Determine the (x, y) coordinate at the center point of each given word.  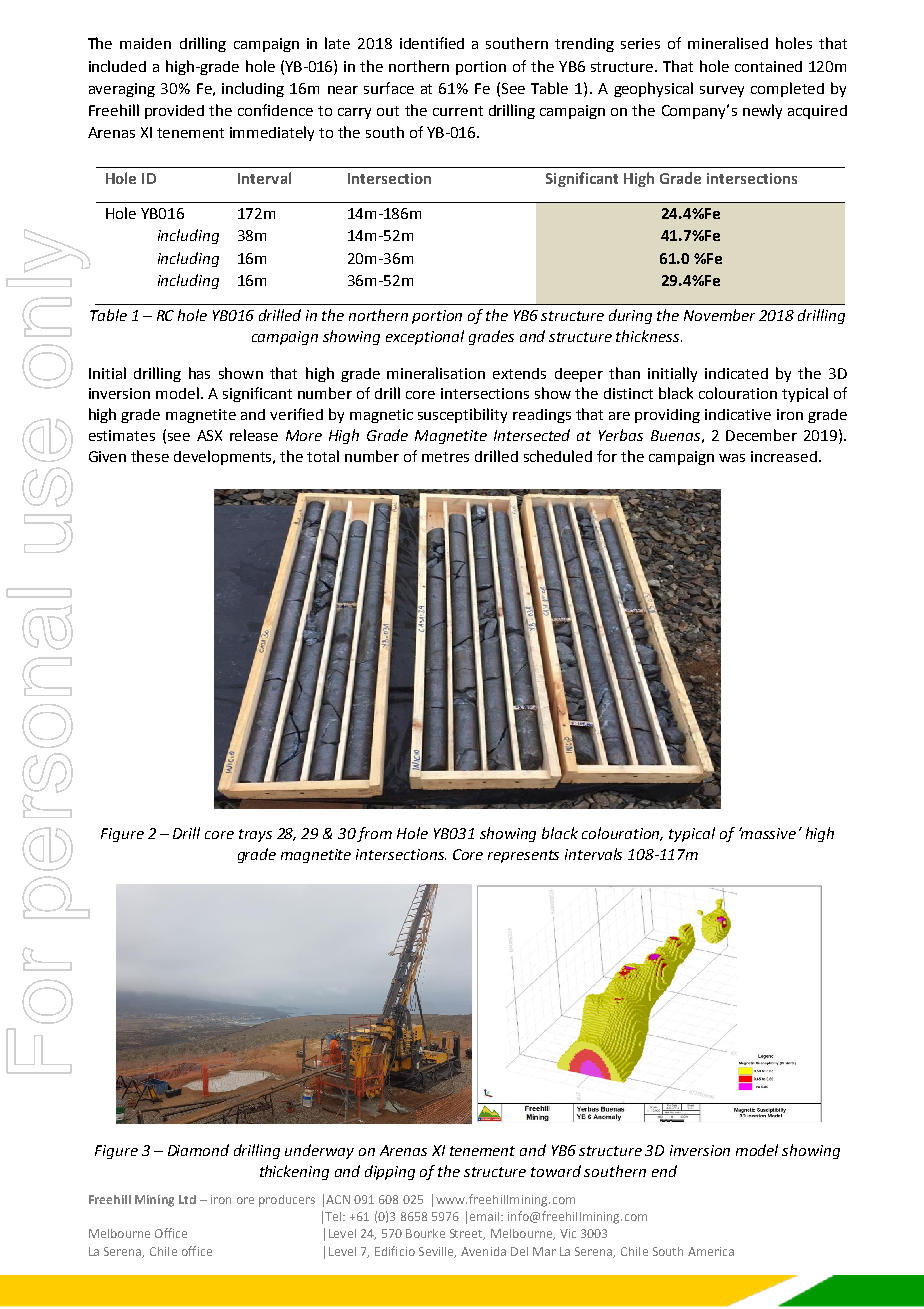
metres (445, 457)
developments (224, 457)
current (458, 111)
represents (523, 856)
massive (767, 833)
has (199, 373)
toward (556, 1171)
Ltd (187, 1199)
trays (255, 835)
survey (722, 91)
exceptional (425, 337)
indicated (736, 373)
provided (174, 112)
